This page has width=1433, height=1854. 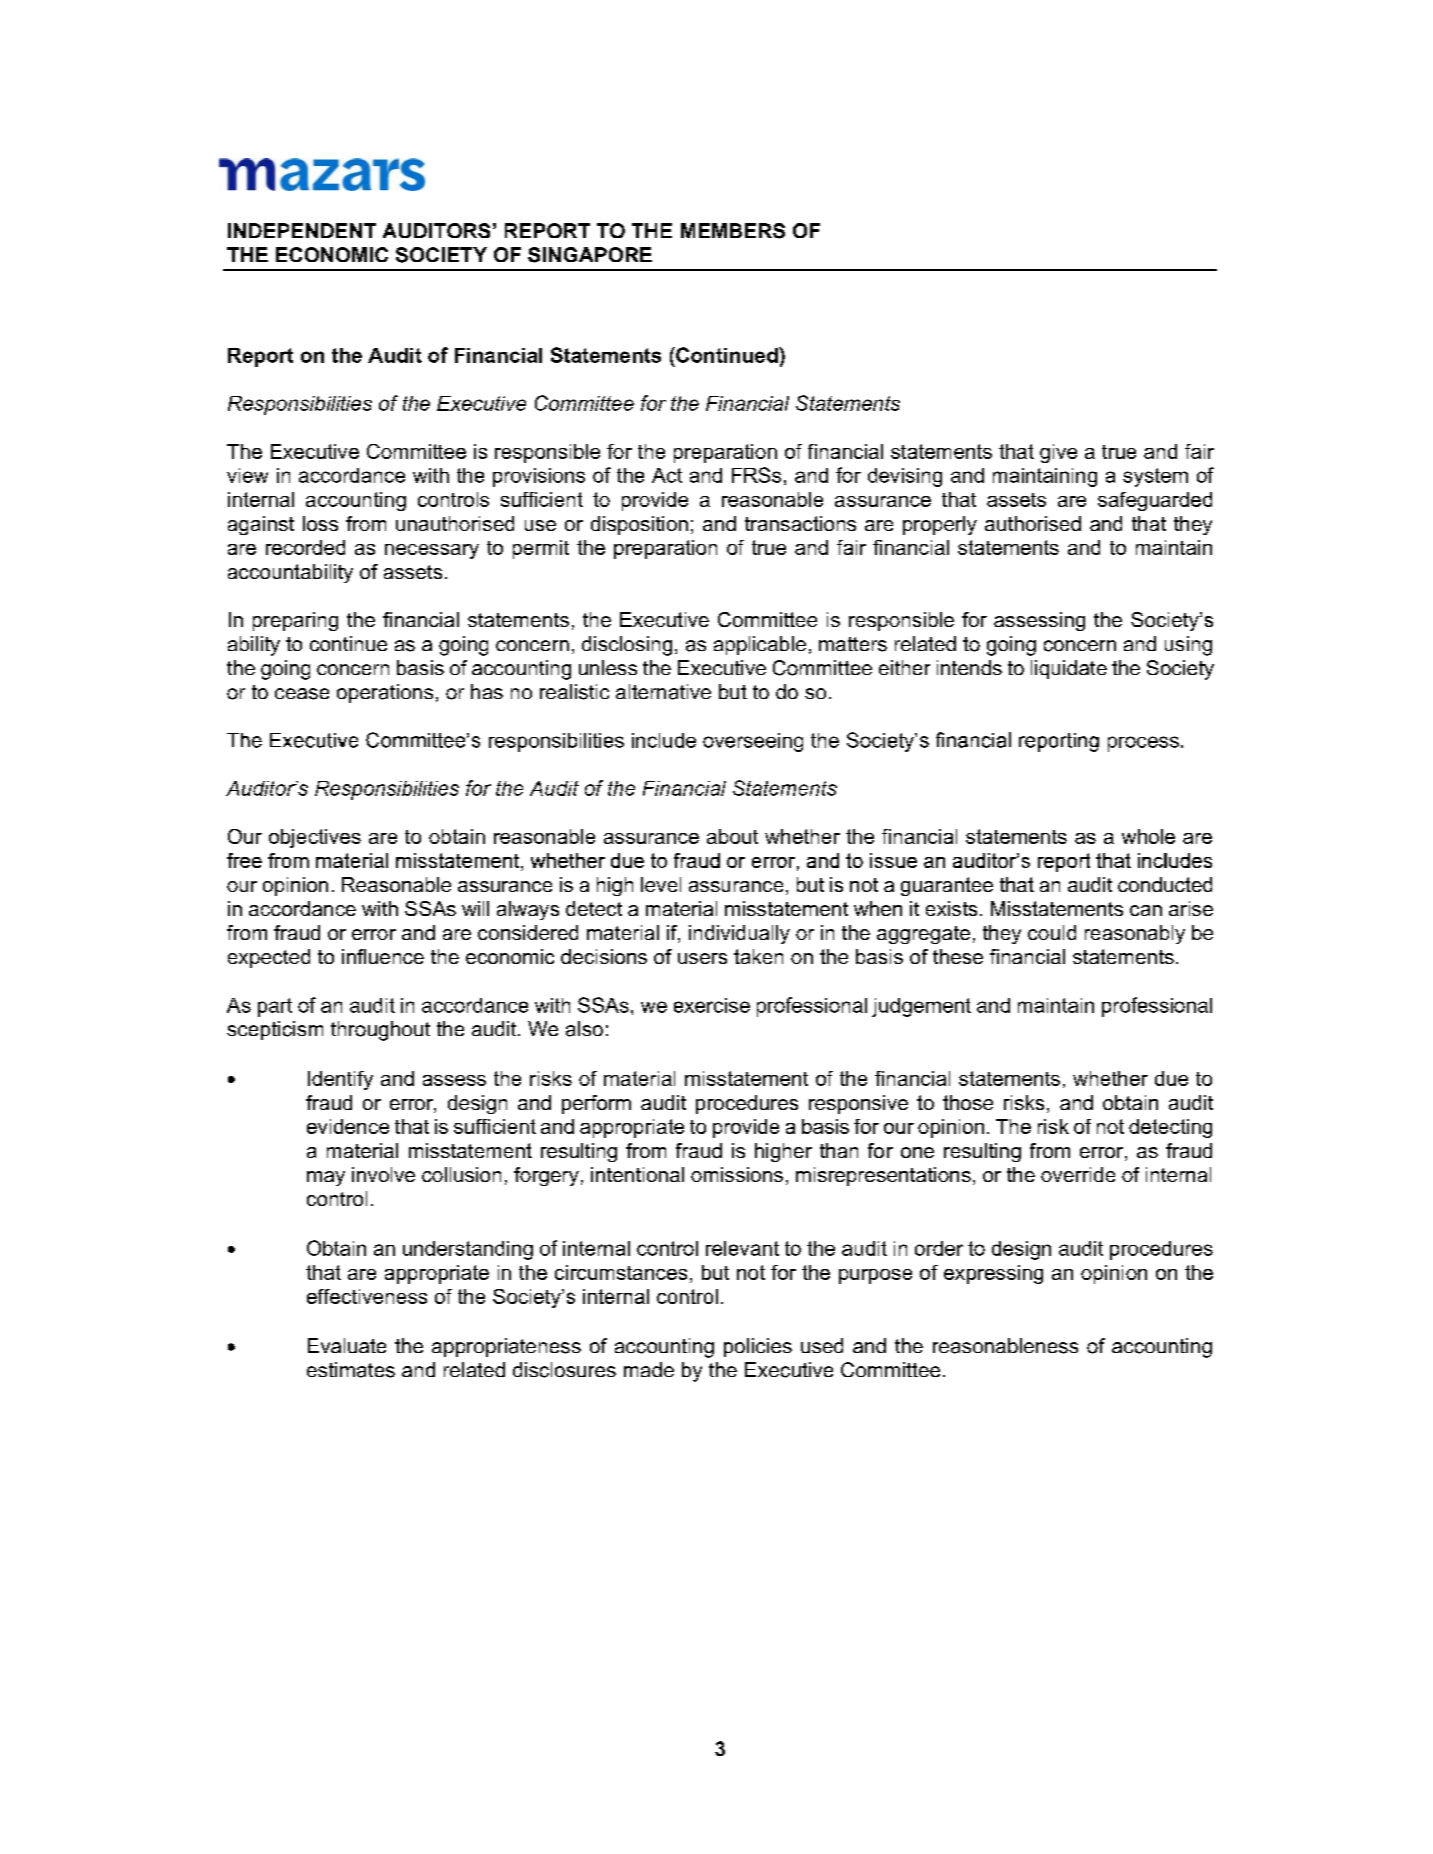 What do you see at coordinates (347, 1345) in the page?
I see `Evaluate` at bounding box center [347, 1345].
